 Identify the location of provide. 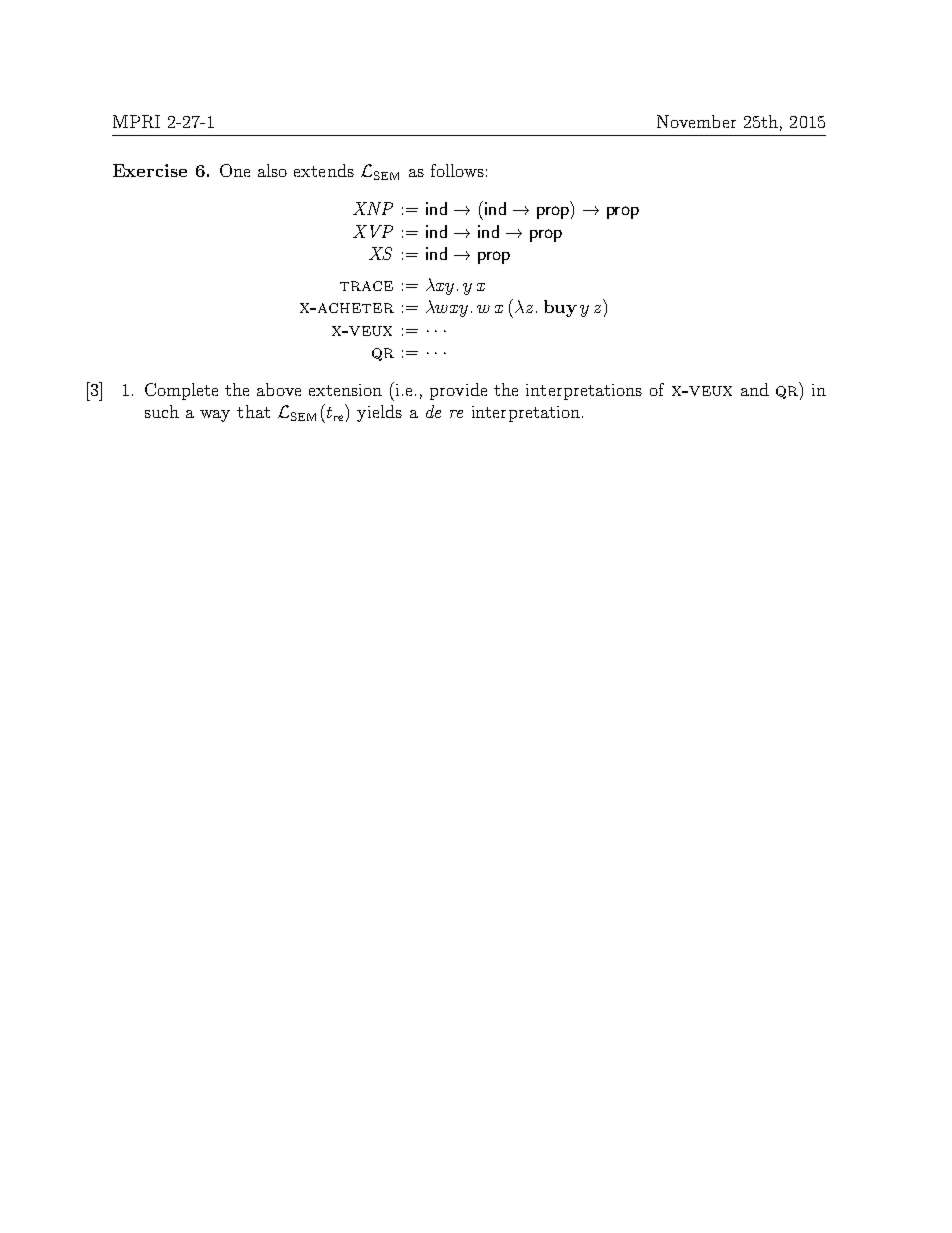
(458, 391).
